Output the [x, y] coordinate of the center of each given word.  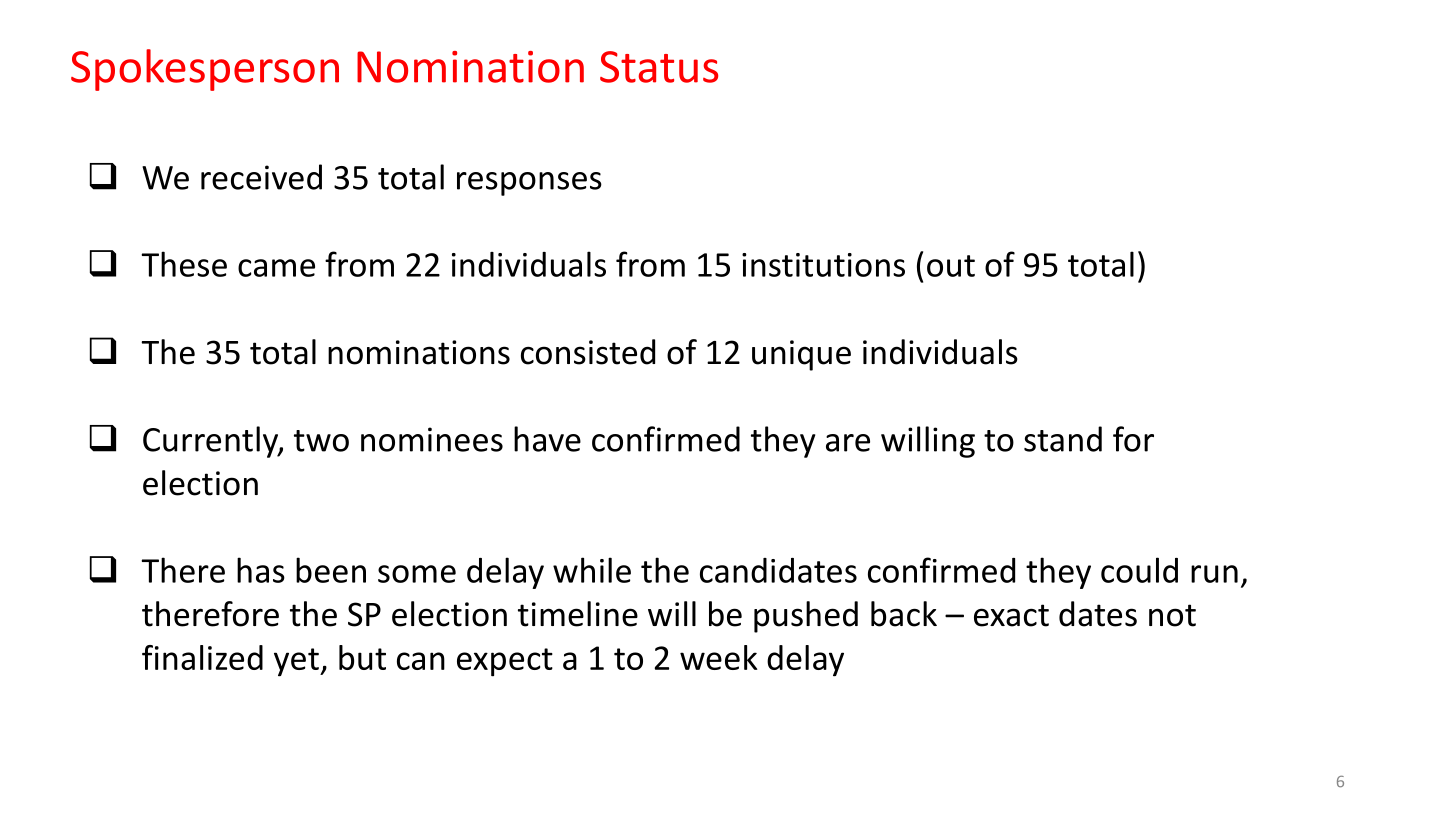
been [331, 570]
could [1139, 570]
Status [659, 67]
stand [1063, 439]
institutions [823, 265]
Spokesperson [205, 70]
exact [1011, 615]
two [321, 441]
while [592, 570]
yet [297, 662]
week [719, 657]
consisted [588, 352]
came [276, 268]
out [951, 266]
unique [801, 355]
